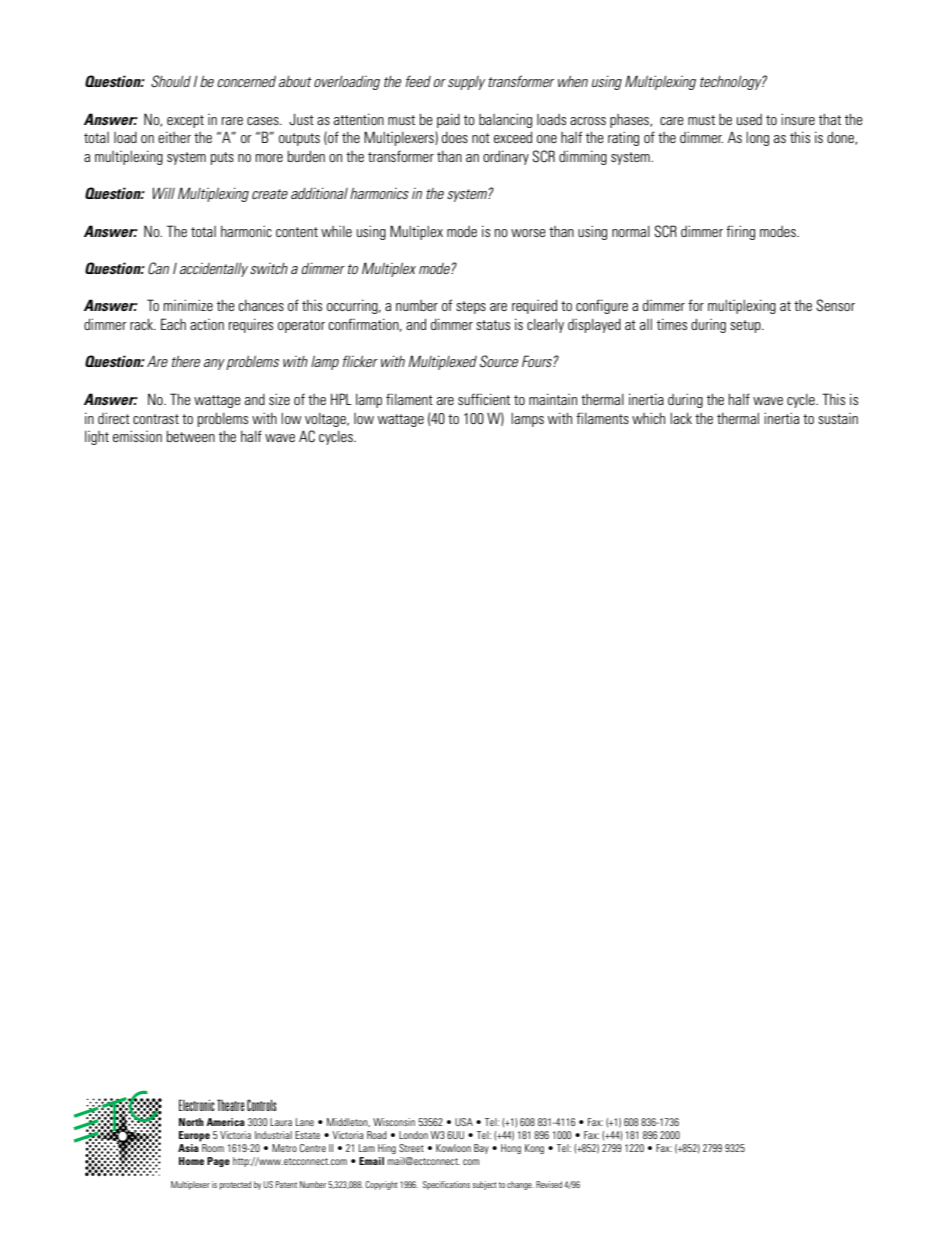  I want to click on Asia, so click(189, 1146).
